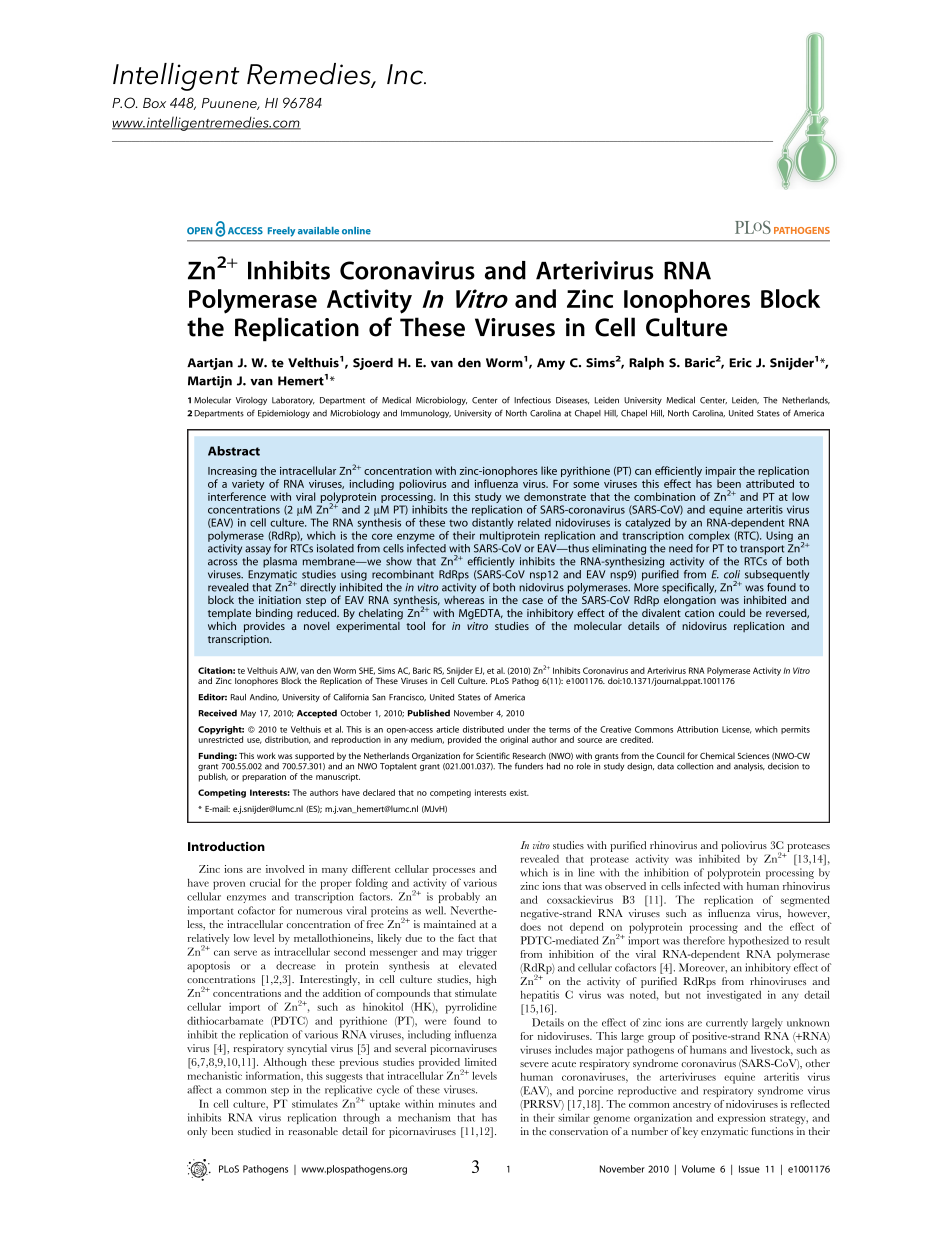  Describe the element at coordinates (154, 103) in the document. I see `Box` at that location.
